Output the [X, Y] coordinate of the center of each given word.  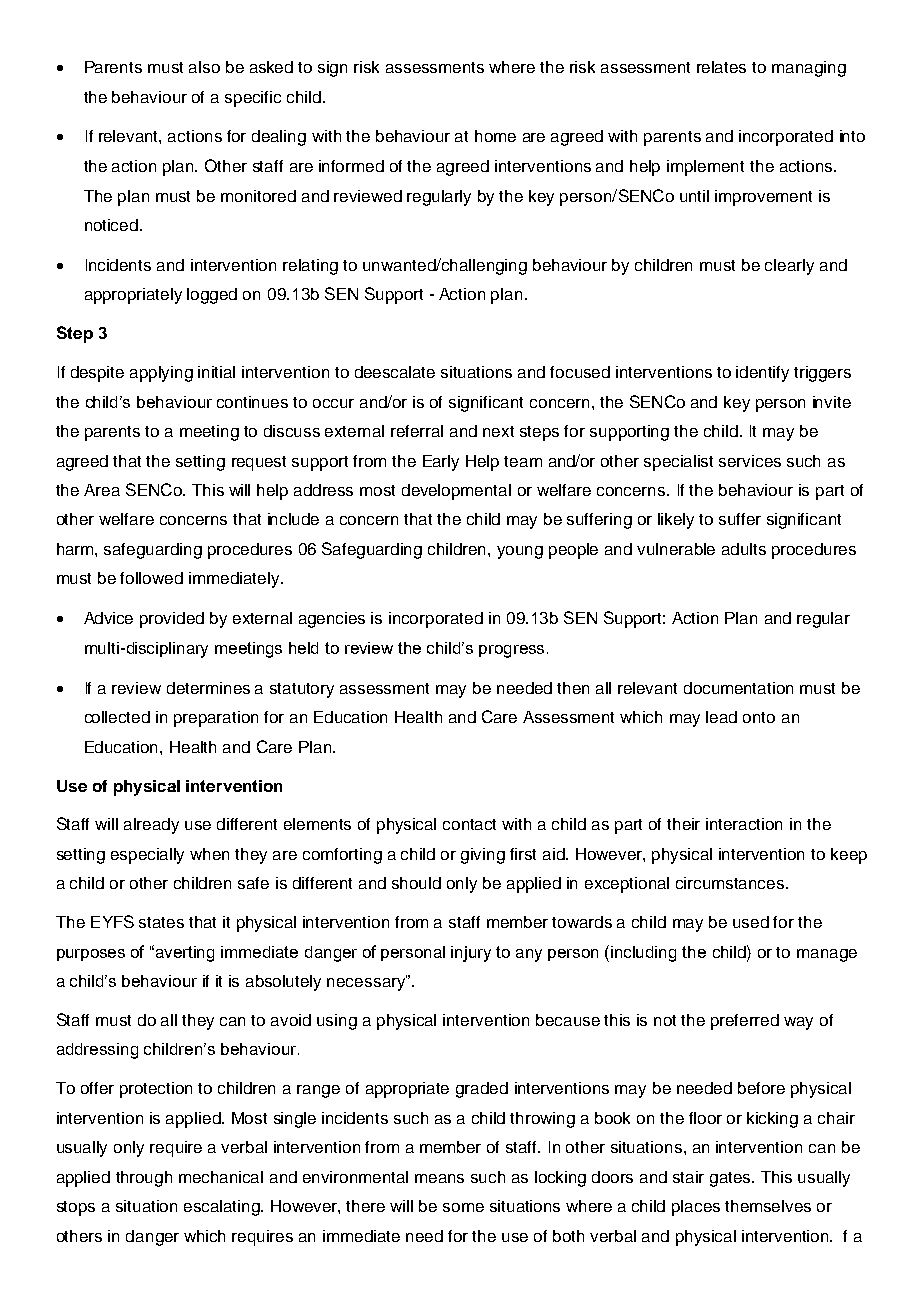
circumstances [731, 883]
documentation [738, 688]
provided [172, 620]
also [204, 67]
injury [471, 954]
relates [721, 67]
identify [762, 374]
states [161, 922]
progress [513, 651]
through [144, 1179]
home [495, 136]
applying [161, 374]
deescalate [395, 372]
